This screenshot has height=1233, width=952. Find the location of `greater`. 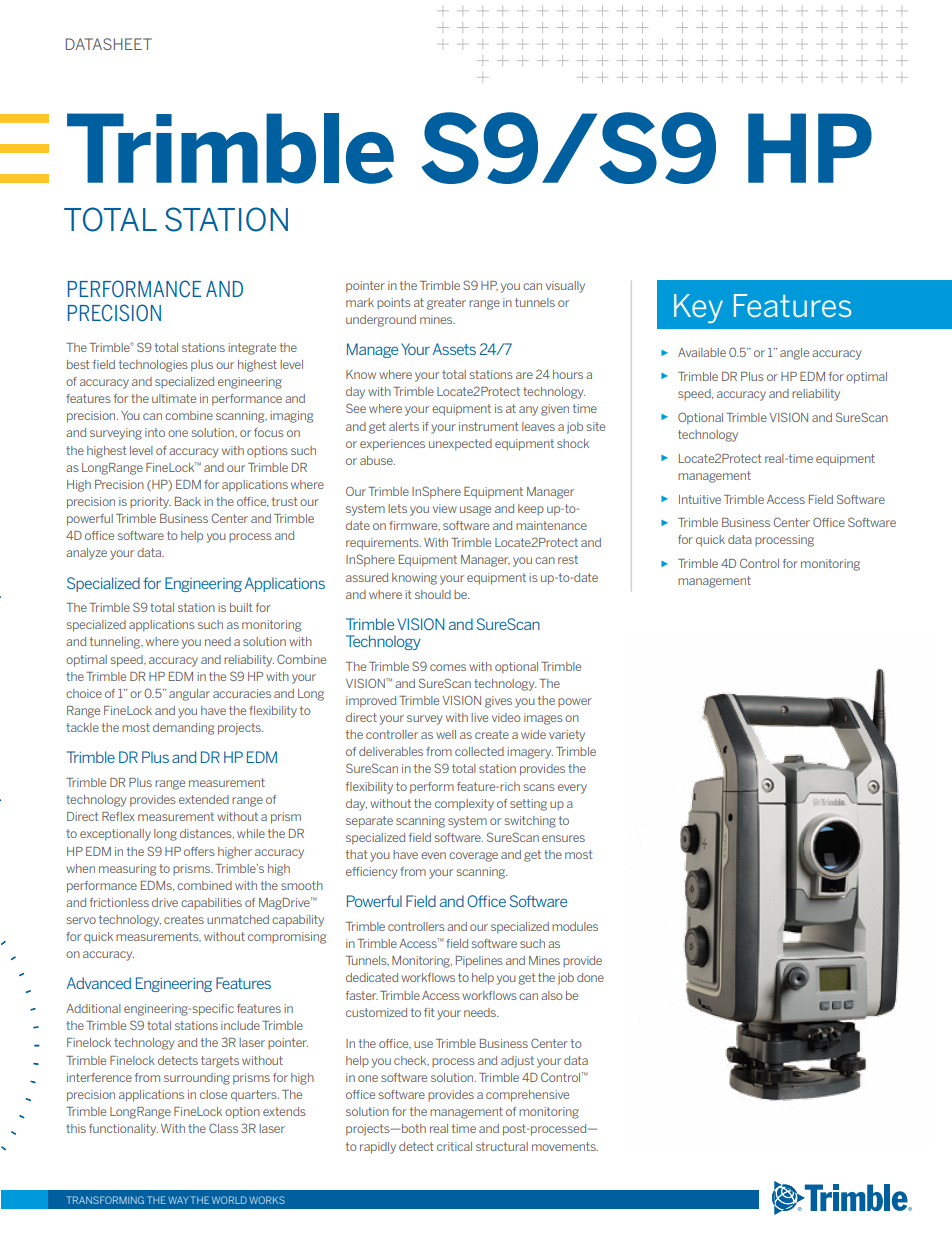

greater is located at coordinates (446, 304).
